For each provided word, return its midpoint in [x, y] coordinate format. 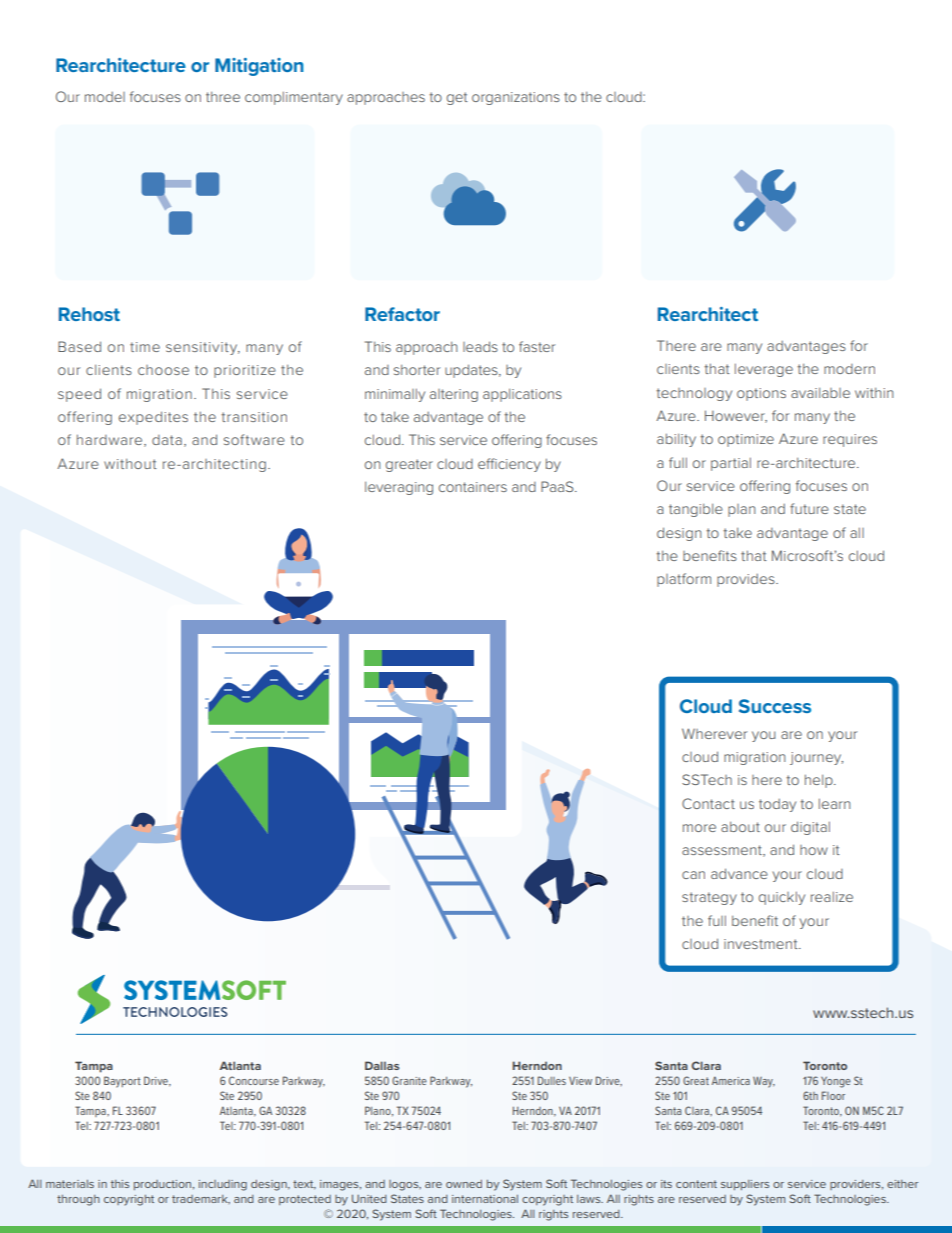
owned [464, 1184]
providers [856, 1185]
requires [850, 440]
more [699, 828]
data [167, 440]
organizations [516, 98]
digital [810, 828]
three [223, 96]
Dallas [382, 1065]
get [457, 98]
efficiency [509, 465]
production [164, 1185]
